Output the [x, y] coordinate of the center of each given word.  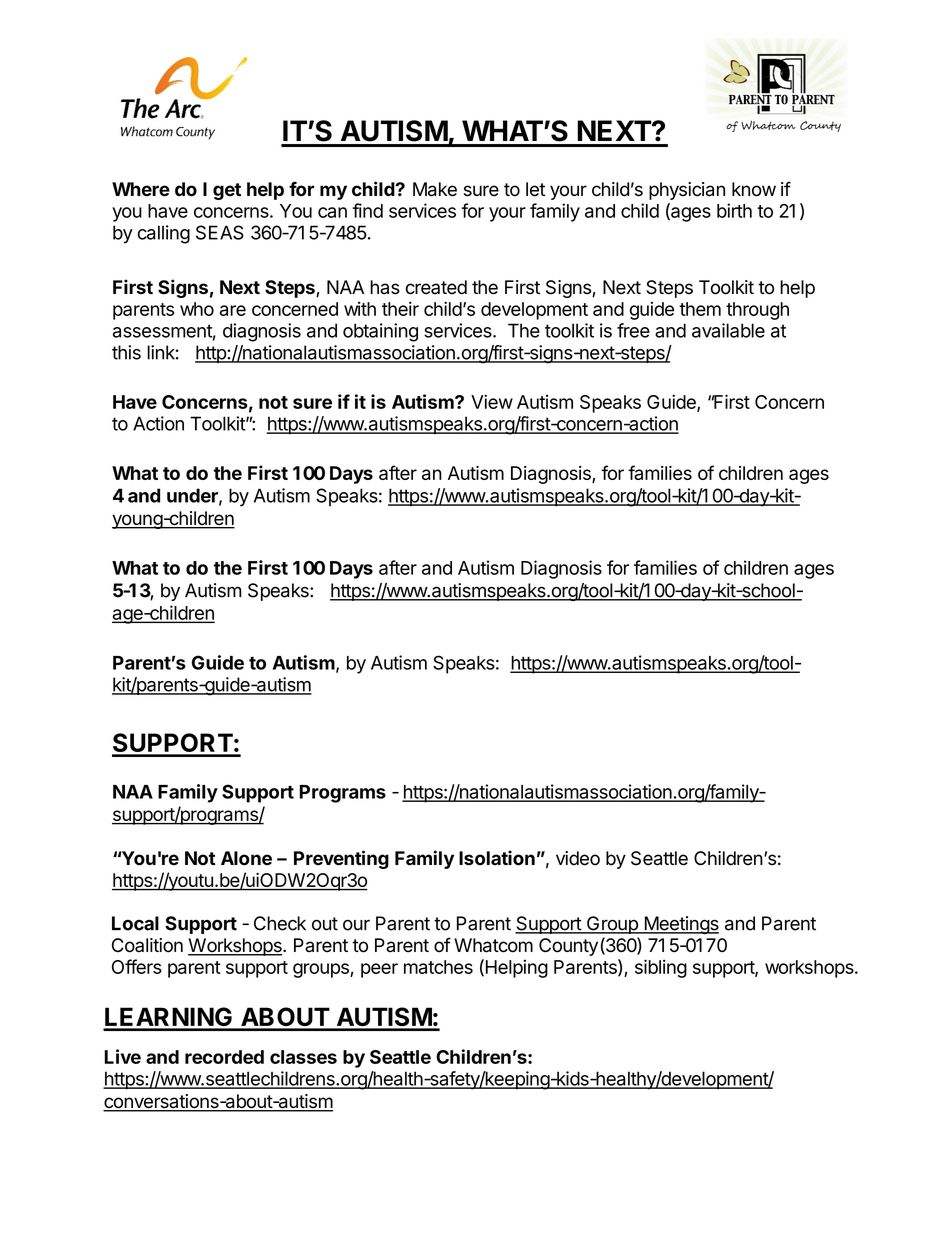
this [126, 352]
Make [435, 189]
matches [438, 967]
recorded [224, 1057]
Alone [246, 858]
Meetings [680, 925]
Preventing [341, 859]
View [492, 401]
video [578, 858]
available [728, 330]
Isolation [497, 858]
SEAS [220, 232]
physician [687, 191]
